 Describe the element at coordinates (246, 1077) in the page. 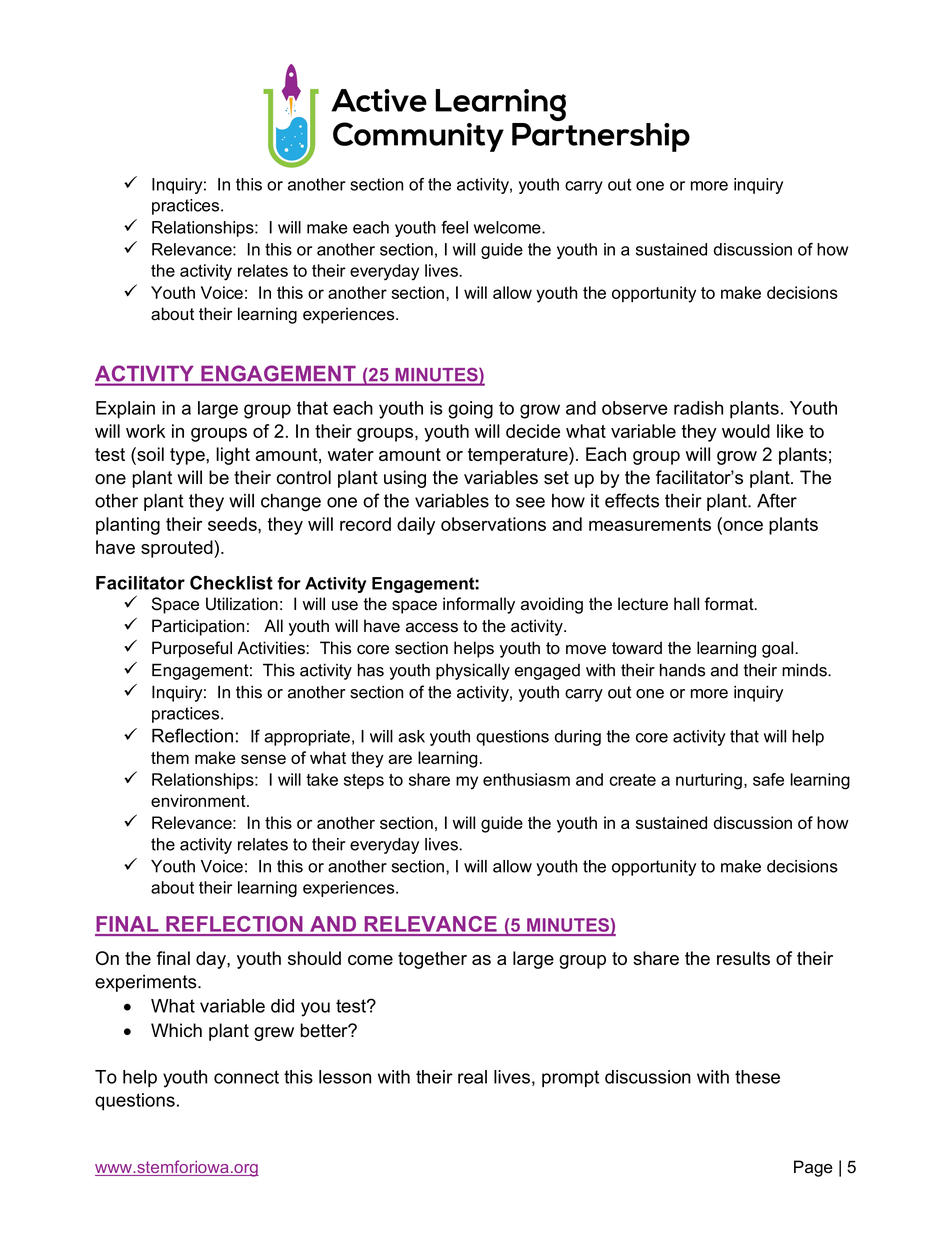

I see `connect` at that location.
